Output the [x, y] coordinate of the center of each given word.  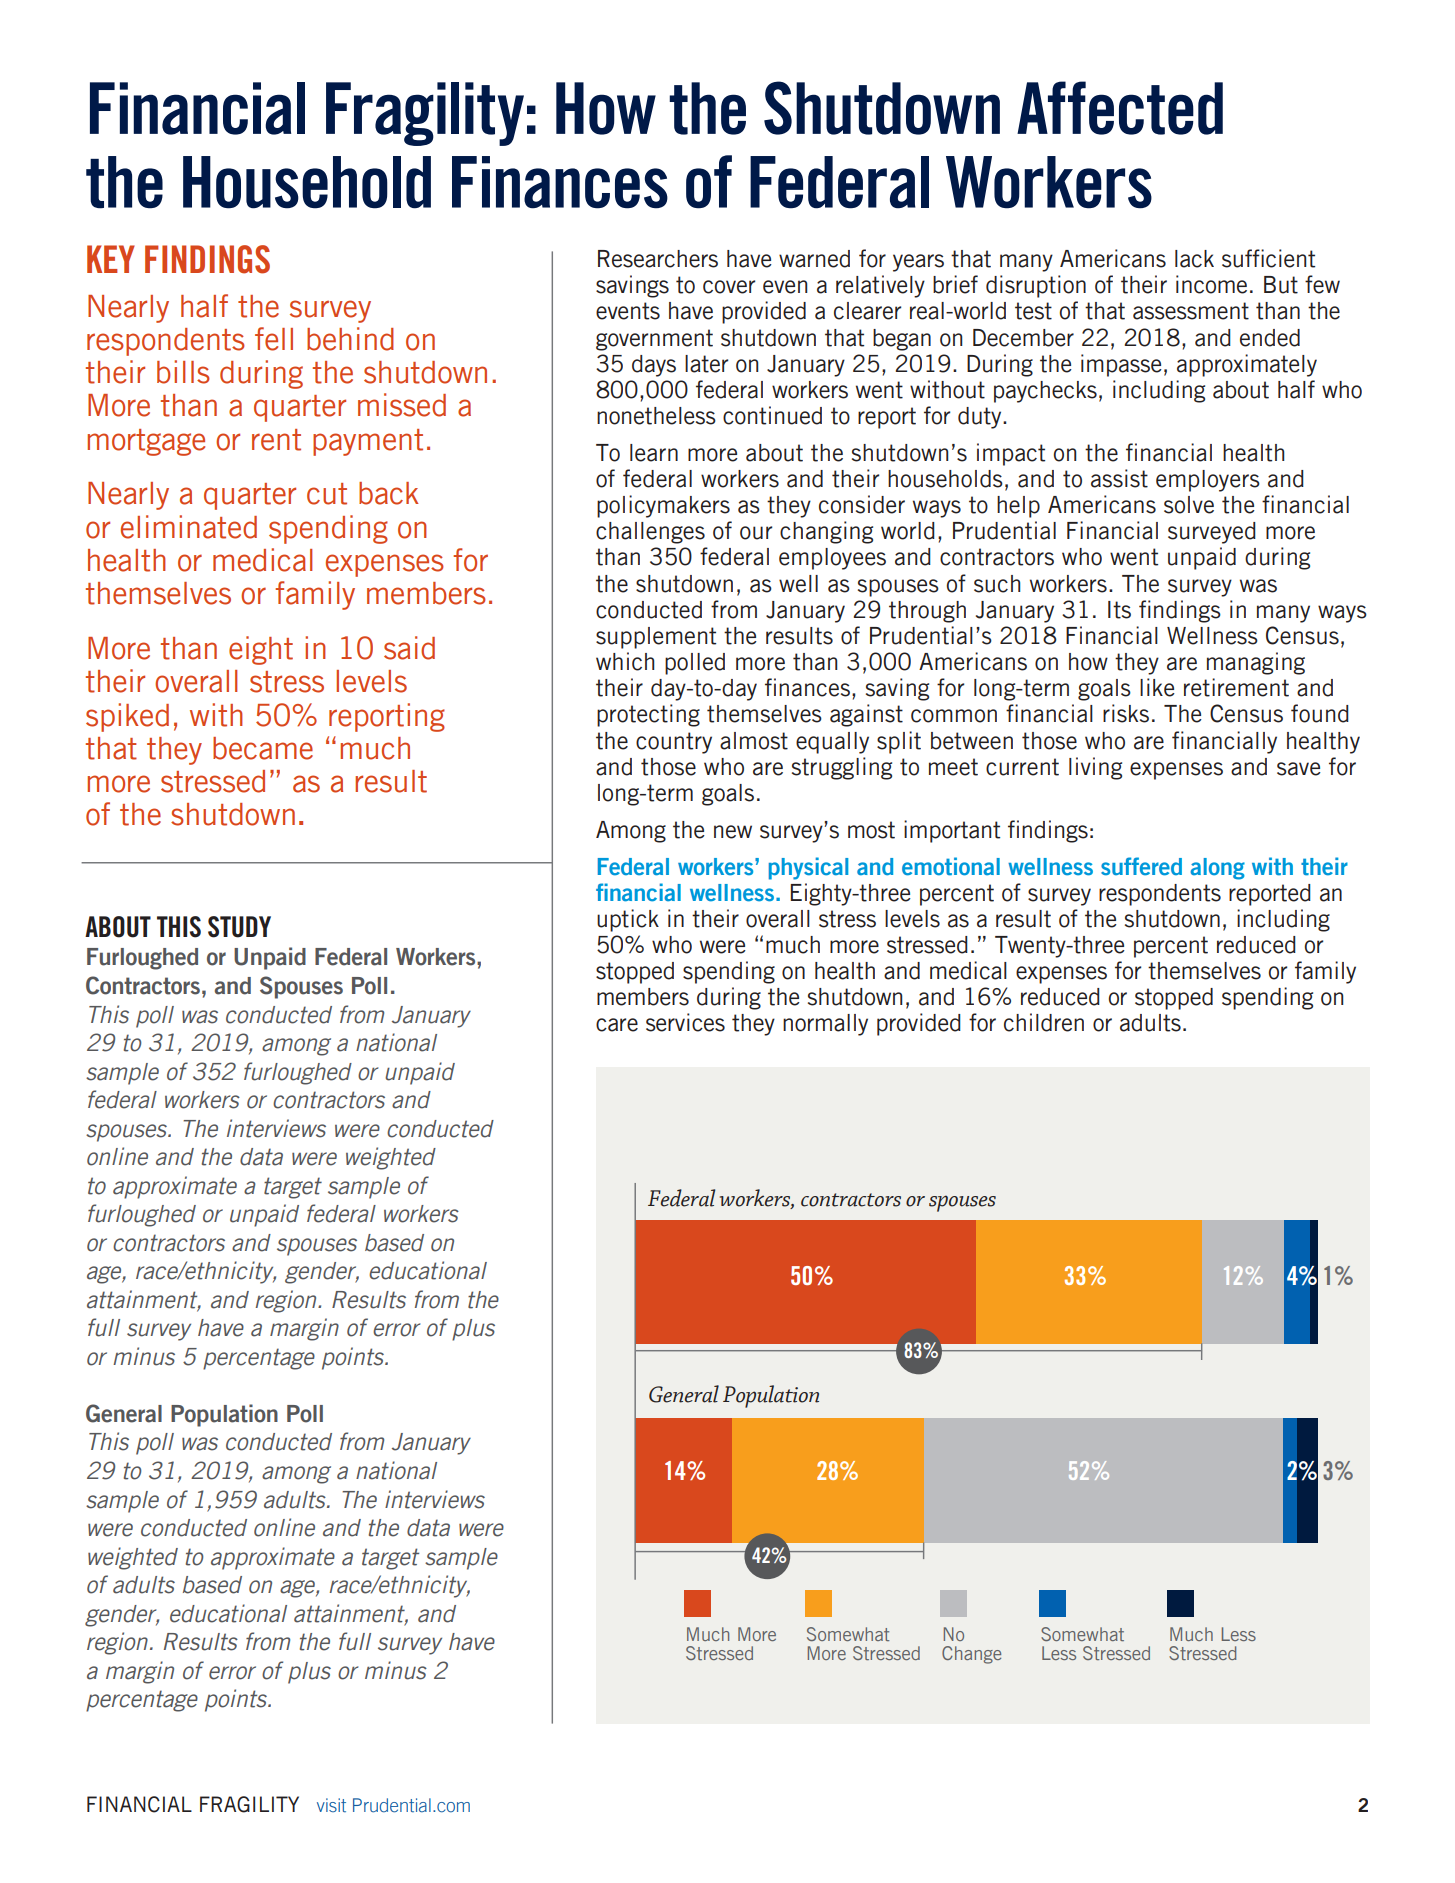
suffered [1141, 866]
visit [331, 1805]
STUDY [239, 927]
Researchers [658, 259]
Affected [1120, 108]
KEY [111, 259]
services [685, 1022]
